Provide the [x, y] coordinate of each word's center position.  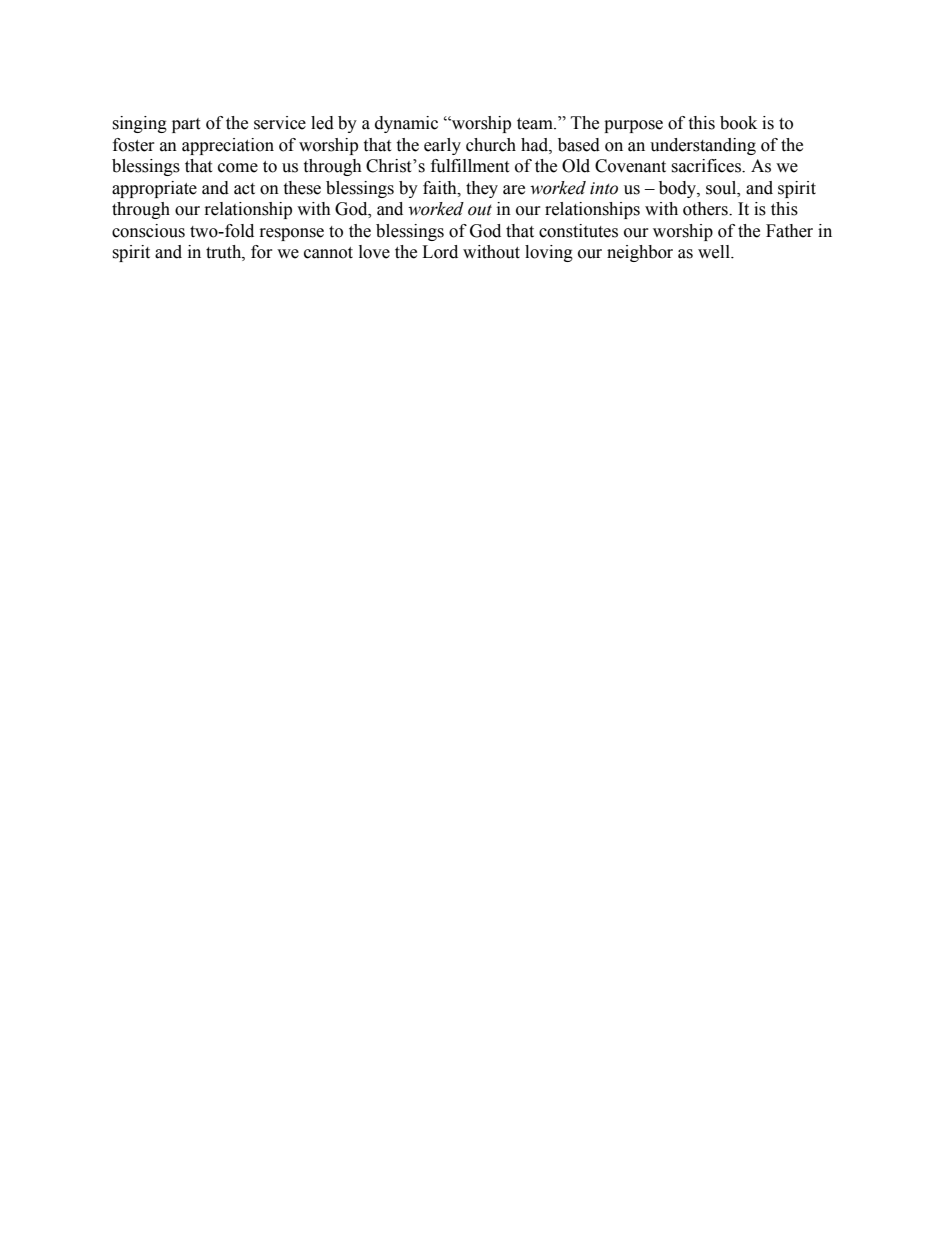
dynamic [406, 124]
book [738, 123]
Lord [440, 252]
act [244, 189]
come [238, 168]
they [482, 189]
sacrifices [707, 166]
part [186, 125]
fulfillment [470, 166]
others [706, 209]
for [262, 252]
